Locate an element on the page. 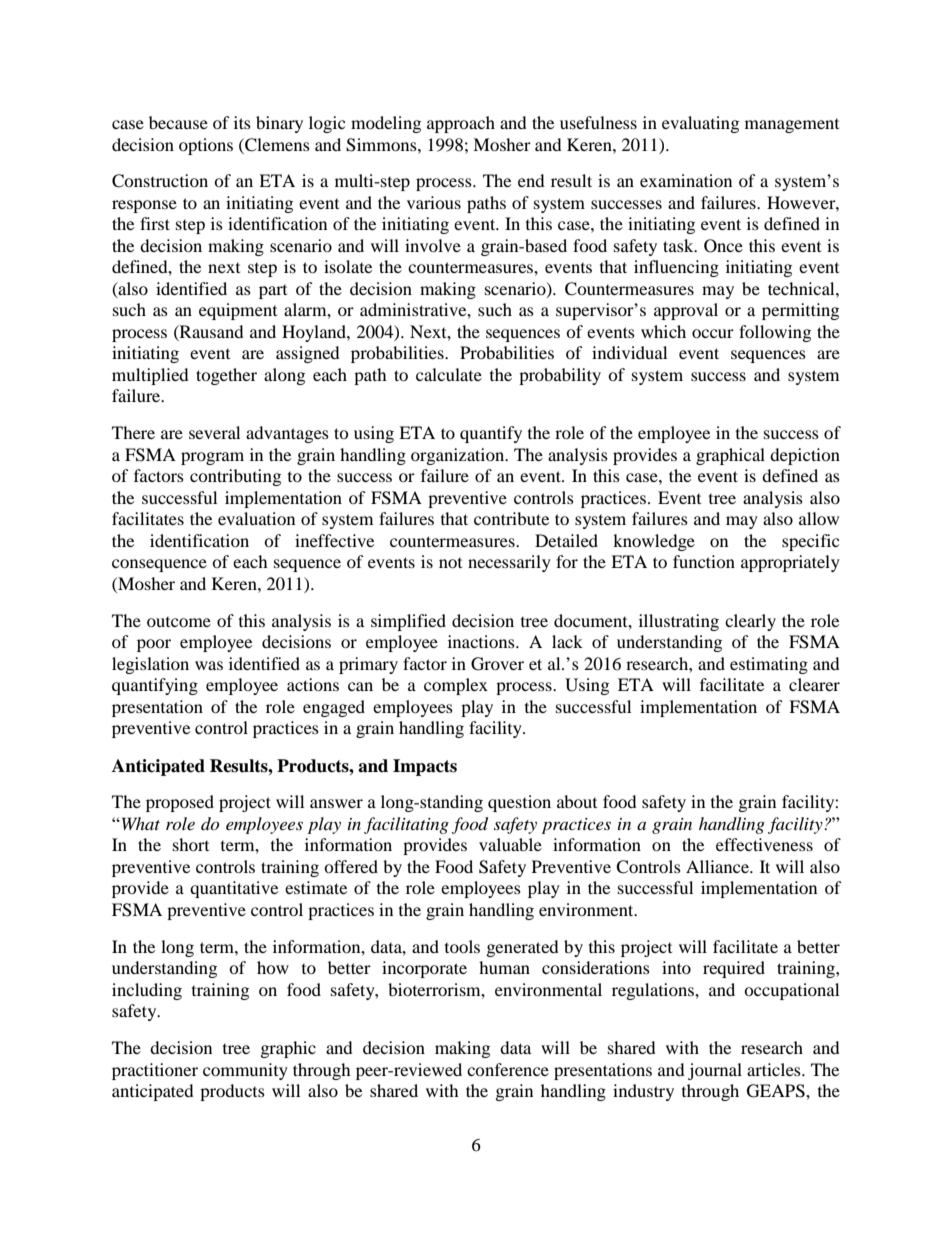 The image size is (952, 1233). Impacts is located at coordinates (425, 767).
